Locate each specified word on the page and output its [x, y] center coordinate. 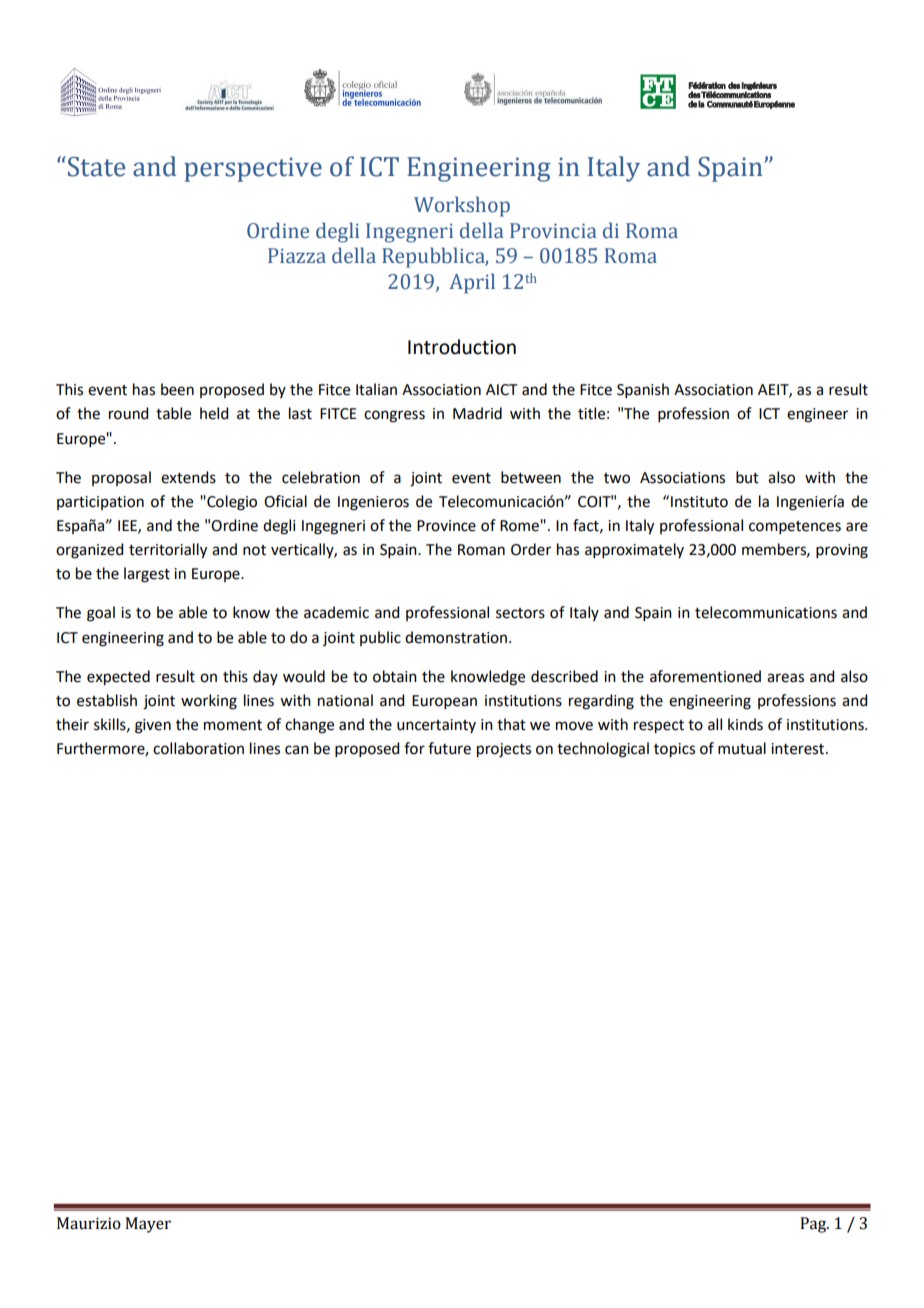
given [153, 726]
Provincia [553, 231]
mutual [742, 748]
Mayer [148, 1225]
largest [147, 575]
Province [446, 526]
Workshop [462, 206]
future [449, 748]
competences [795, 527]
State [95, 166]
